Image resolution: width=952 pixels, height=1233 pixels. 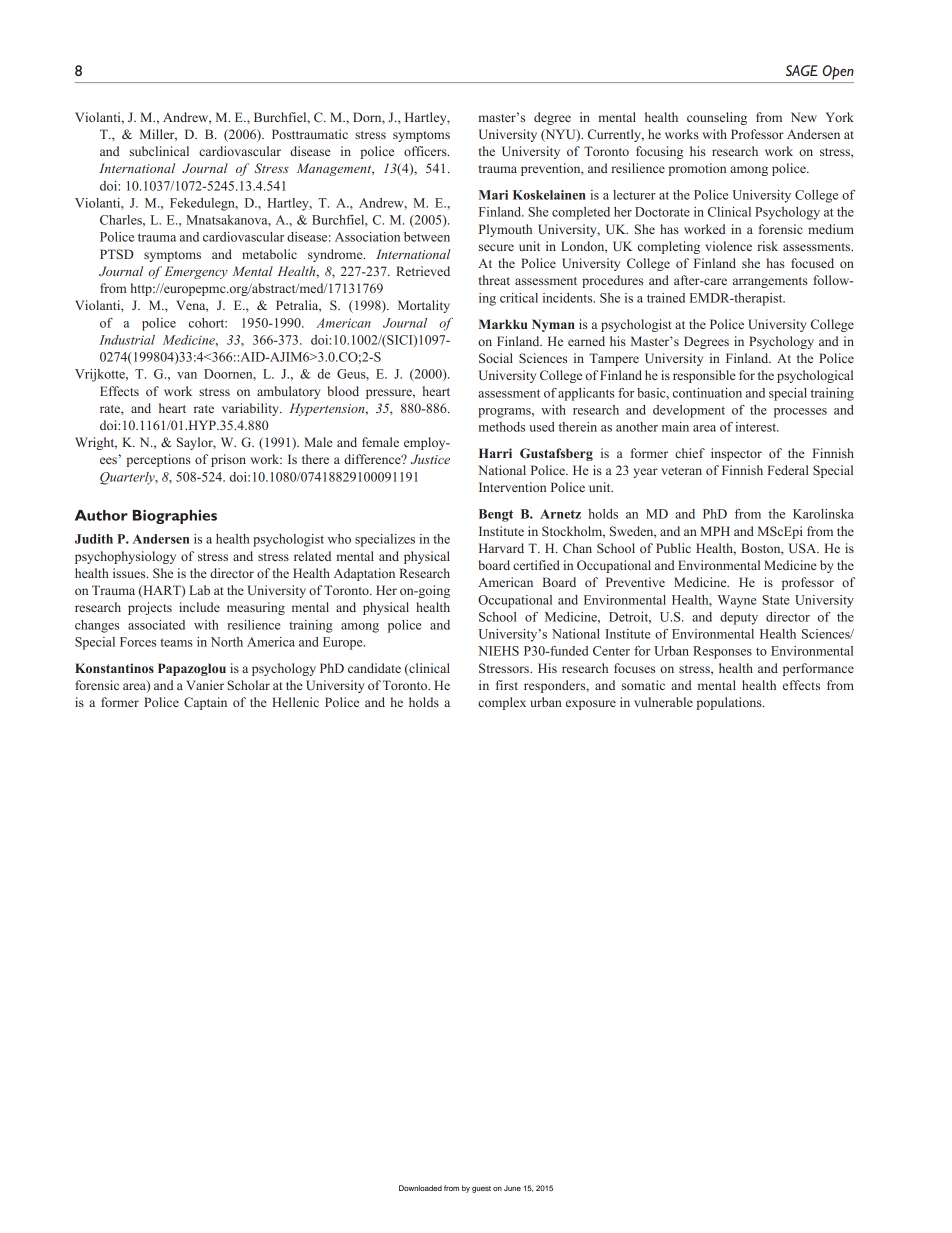 What do you see at coordinates (117, 254) in the screenshot?
I see `PTSD` at bounding box center [117, 254].
